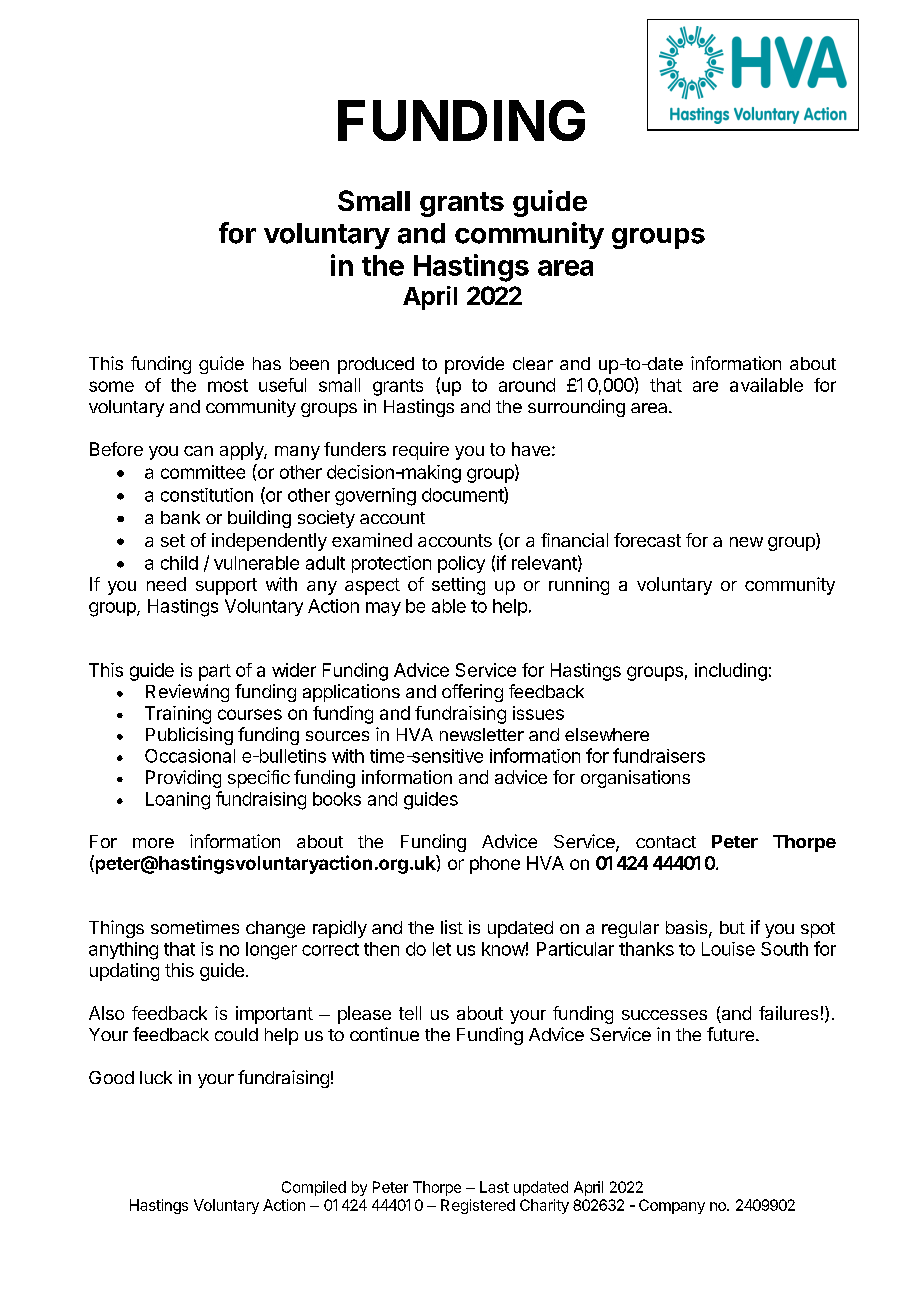 The width and height of the screenshot is (924, 1308). I want to click on but, so click(732, 927).
